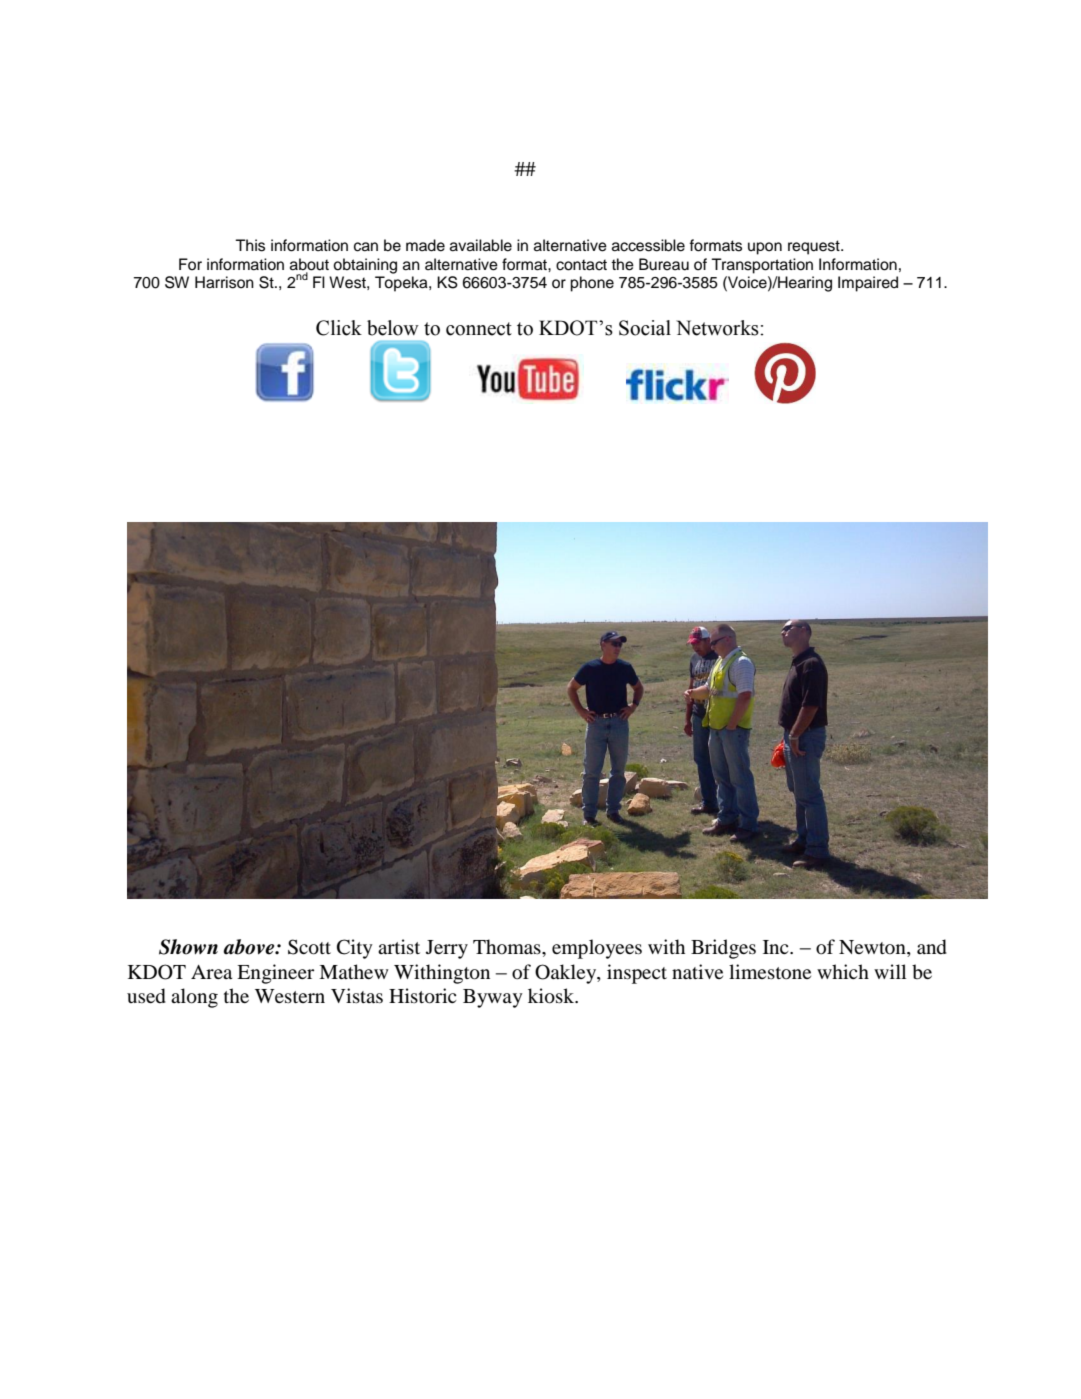  I want to click on Area, so click(211, 972).
